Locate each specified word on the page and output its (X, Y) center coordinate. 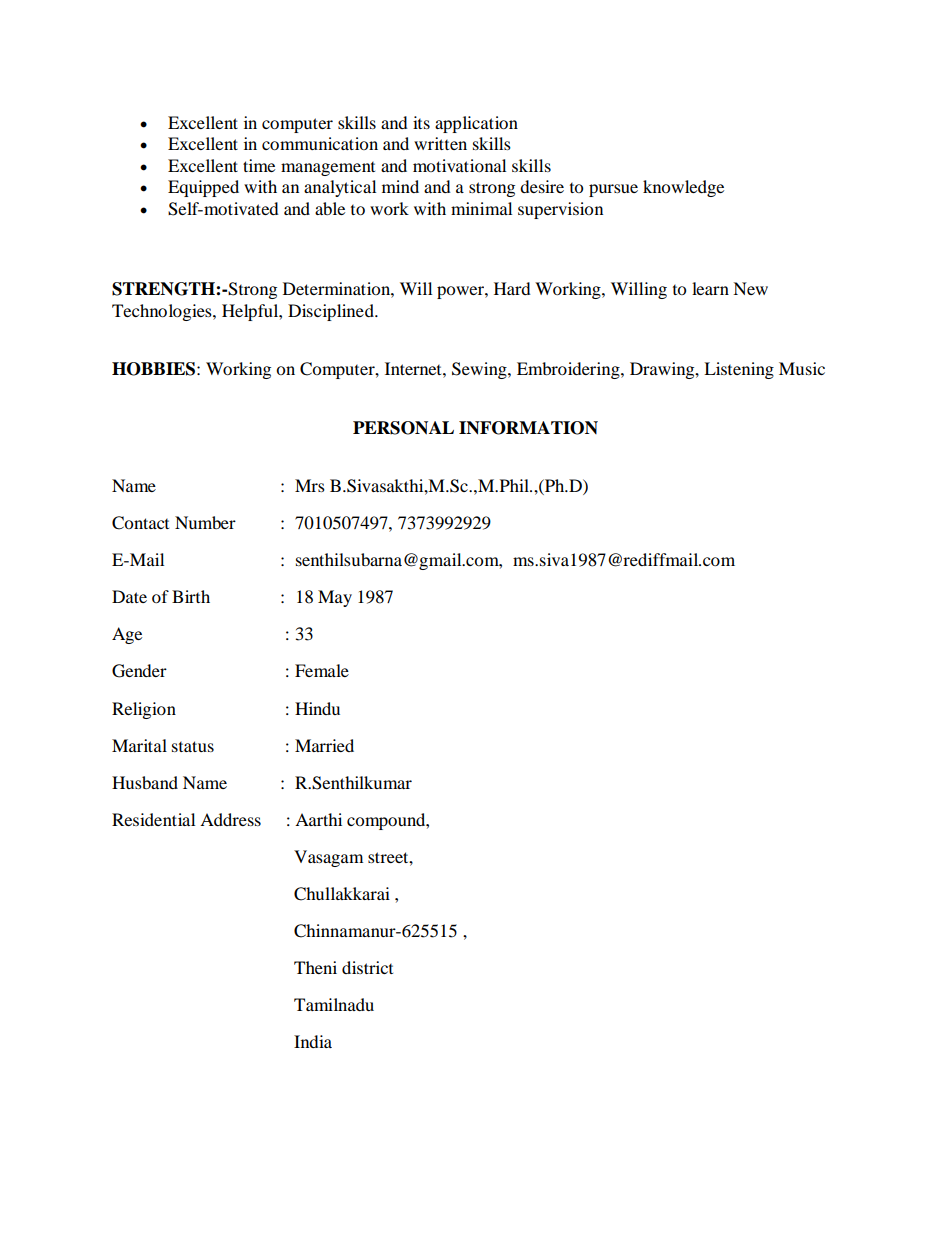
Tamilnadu (334, 1004)
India (313, 1041)
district (367, 967)
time (259, 165)
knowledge (683, 188)
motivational (459, 165)
